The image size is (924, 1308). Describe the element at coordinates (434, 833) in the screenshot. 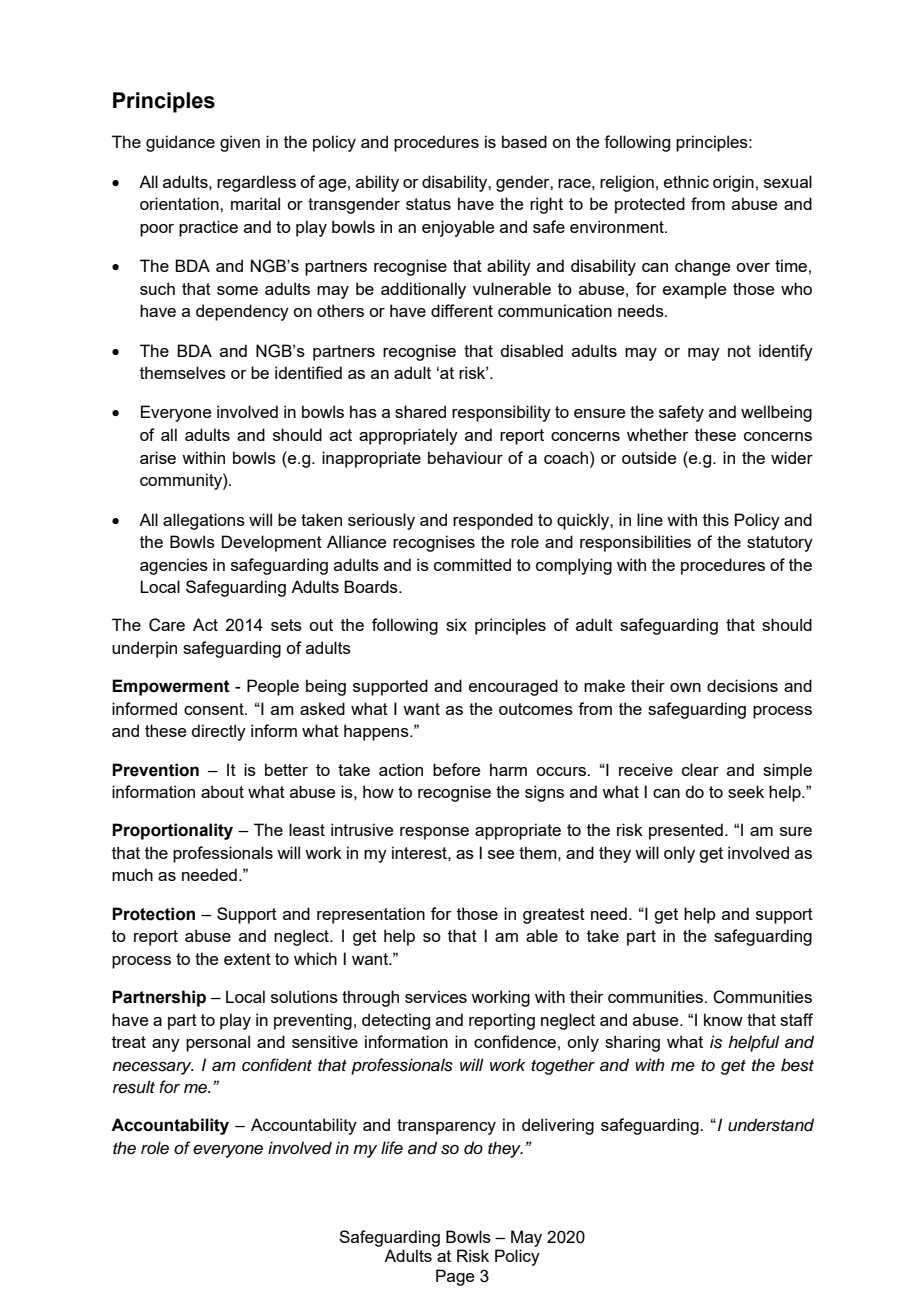

I see `response` at that location.
